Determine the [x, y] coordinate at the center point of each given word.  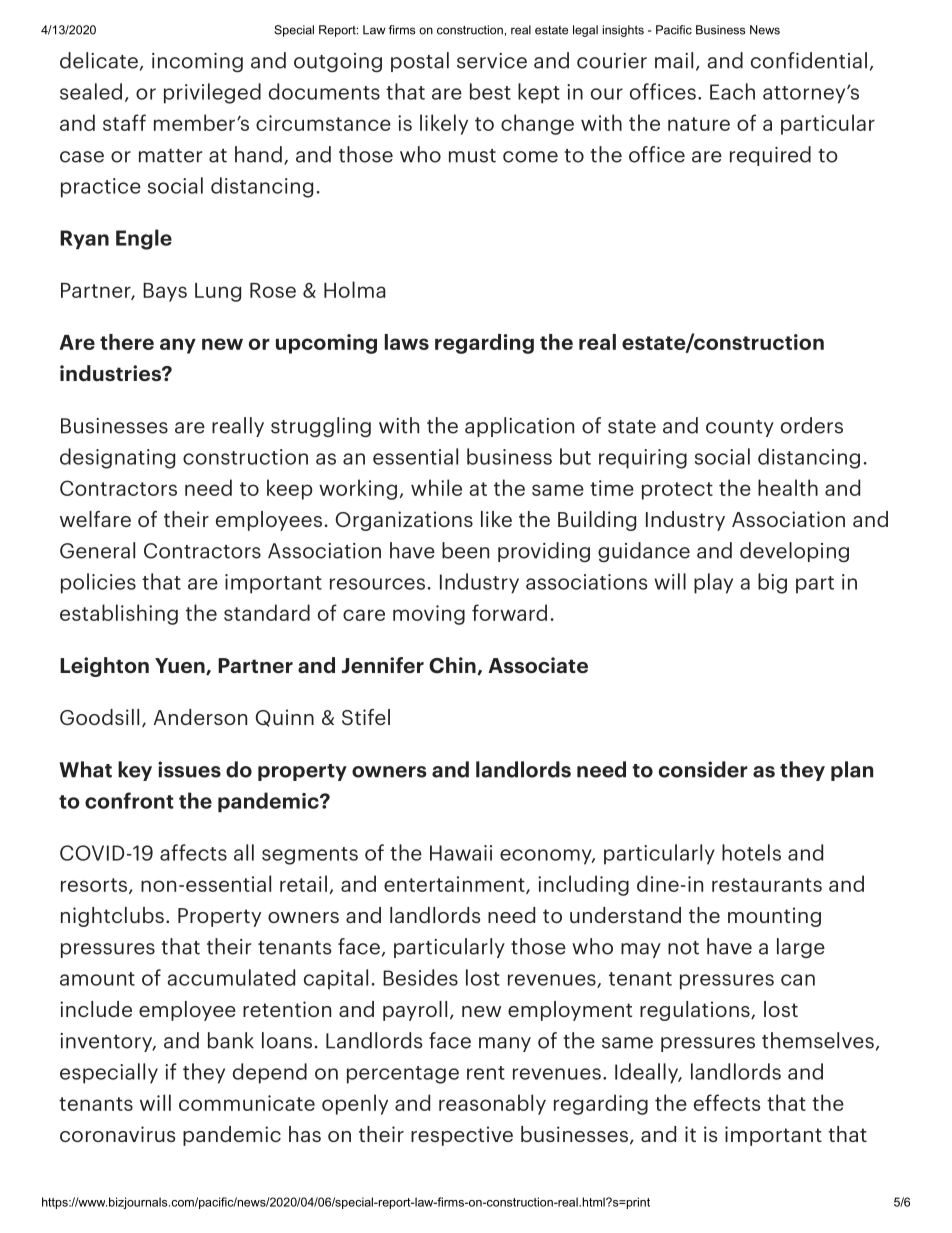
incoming [197, 63]
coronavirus [117, 1134]
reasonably [492, 1104]
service [492, 61]
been [465, 550]
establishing [119, 614]
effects [727, 1102]
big [772, 583]
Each [732, 91]
